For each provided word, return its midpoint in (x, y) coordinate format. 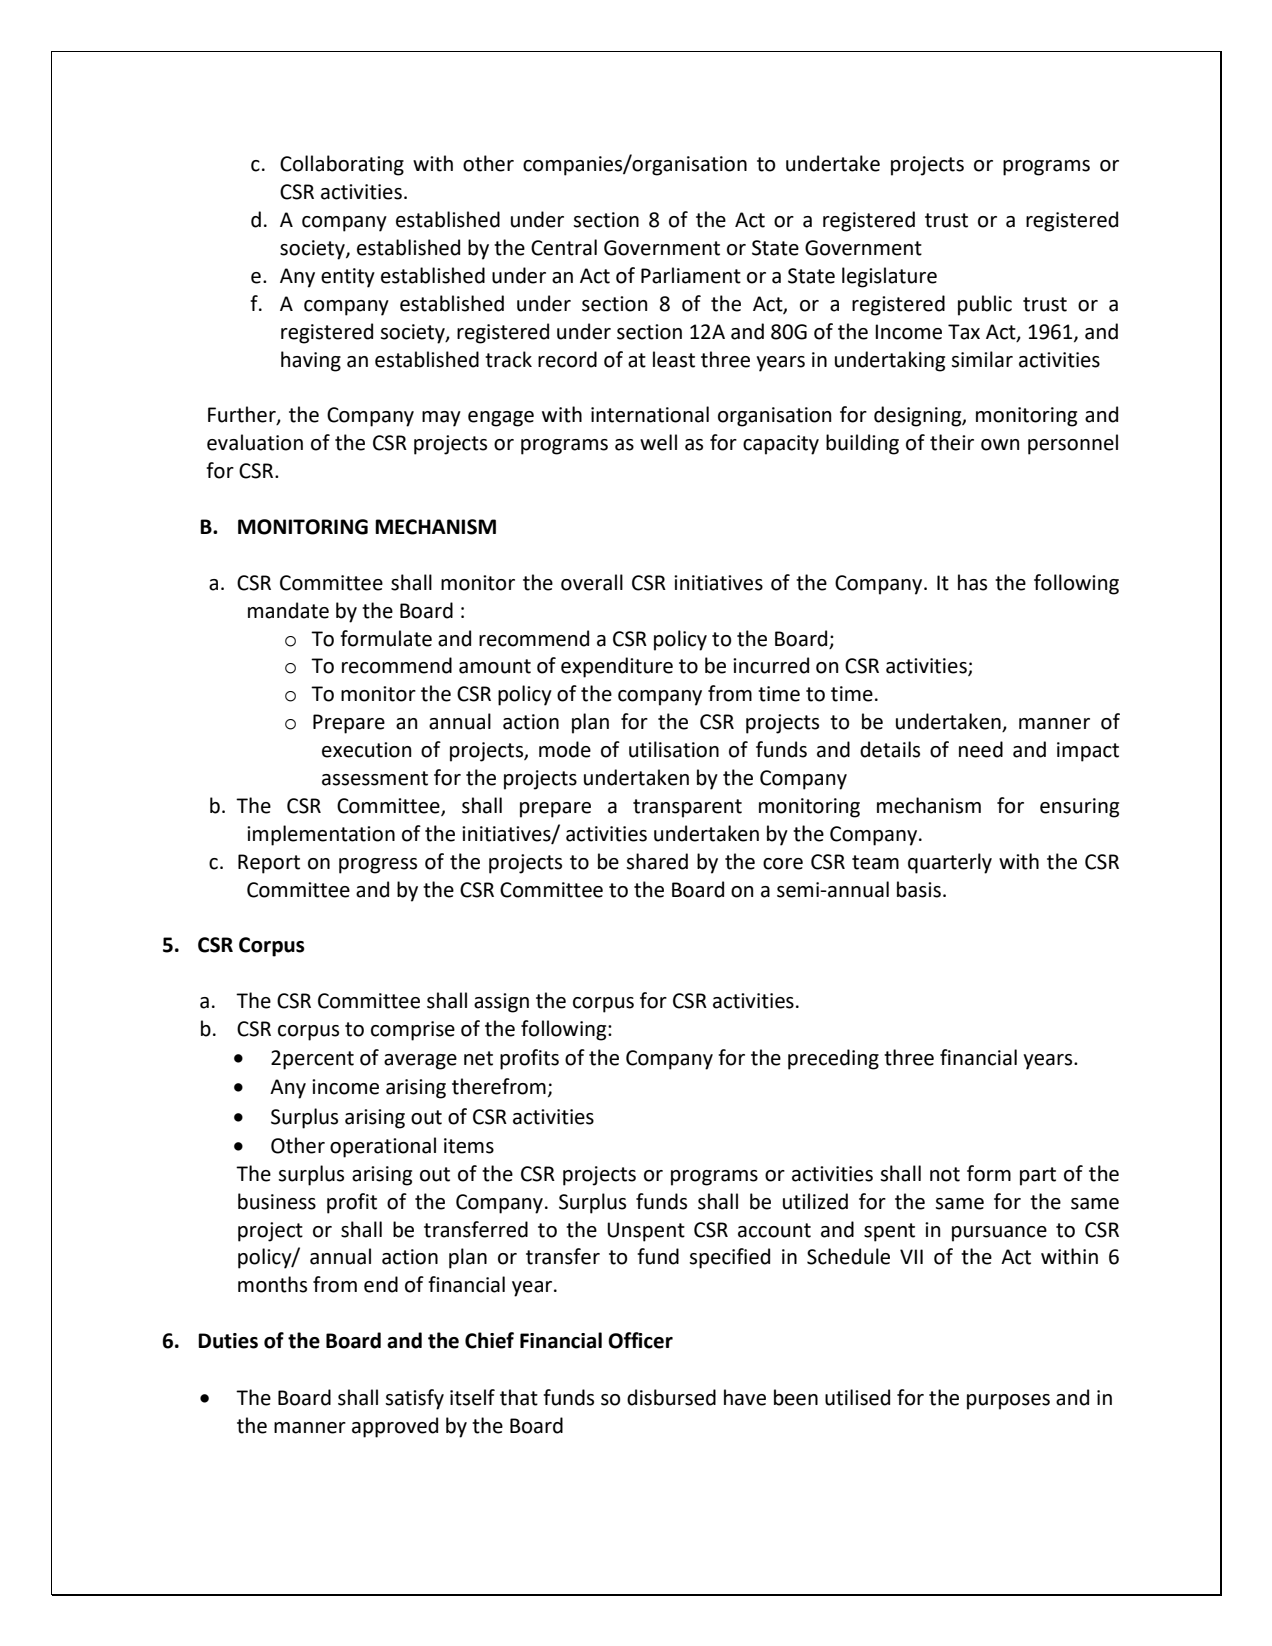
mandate (288, 610)
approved (395, 1427)
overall (592, 582)
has (972, 582)
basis (919, 889)
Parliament (691, 275)
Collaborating (342, 165)
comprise (413, 1031)
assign (501, 1003)
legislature (889, 277)
